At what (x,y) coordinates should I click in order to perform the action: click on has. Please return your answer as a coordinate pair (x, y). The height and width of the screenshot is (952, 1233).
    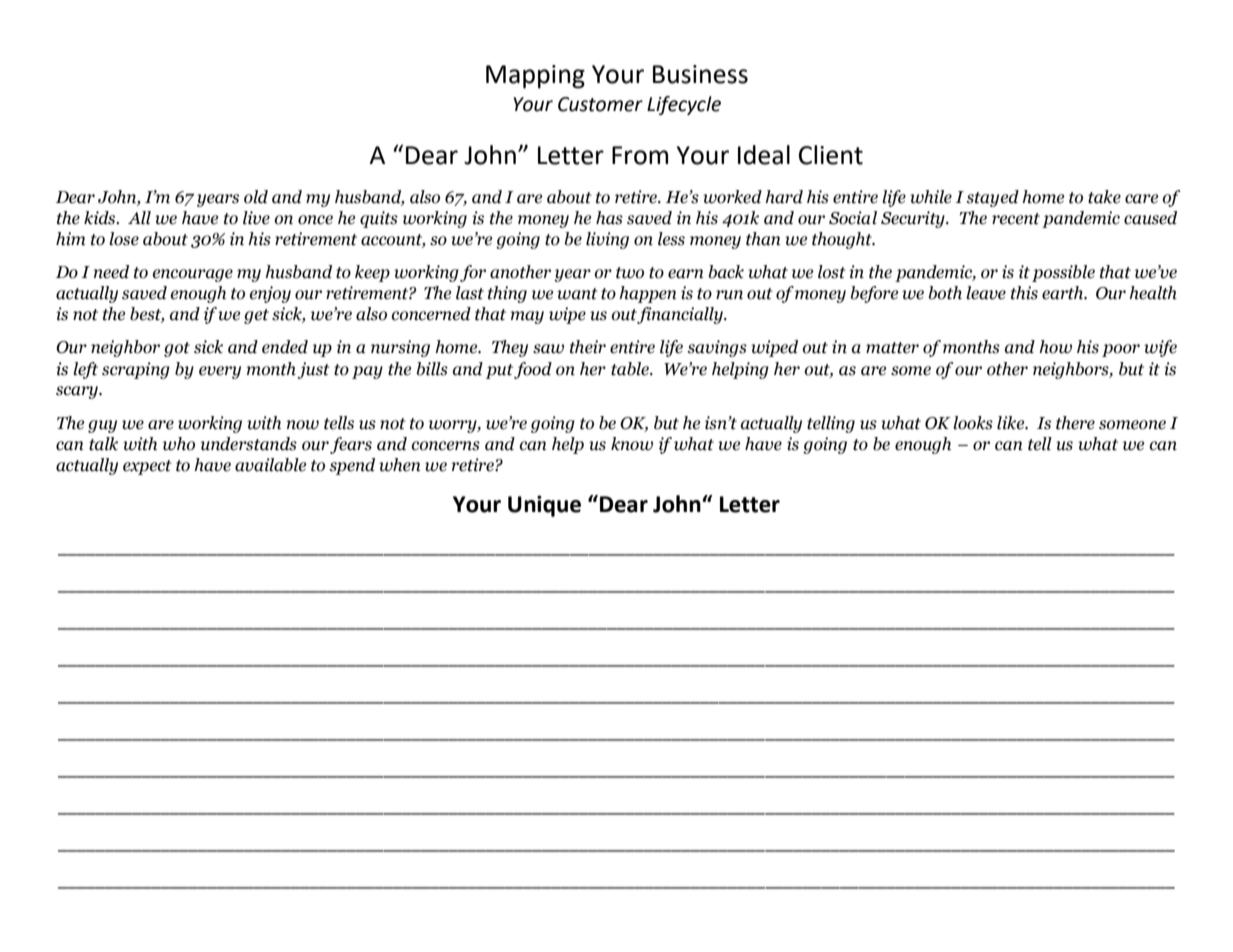
    Looking at the image, I should click on (609, 218).
